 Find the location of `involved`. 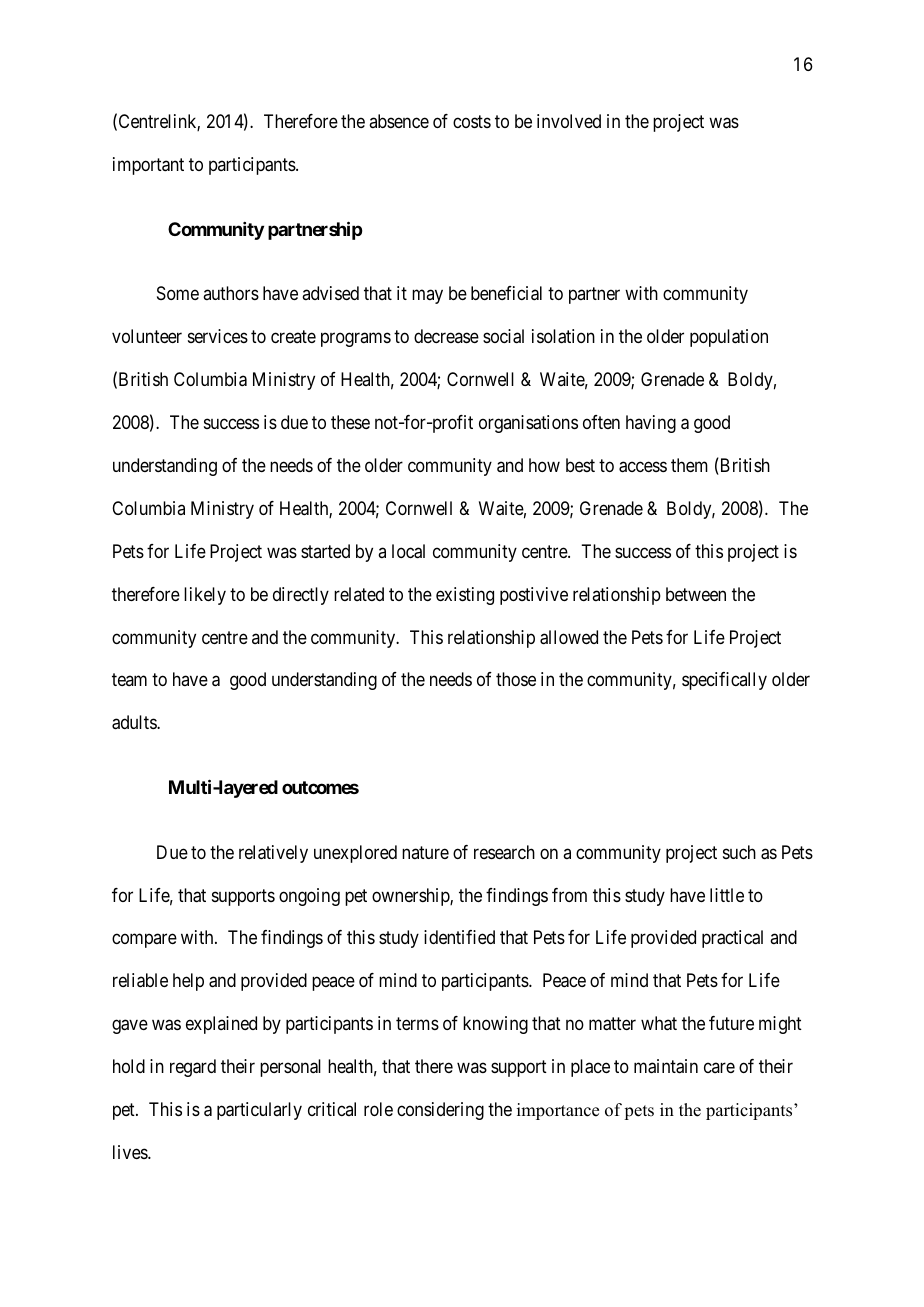

involved is located at coordinates (569, 121).
